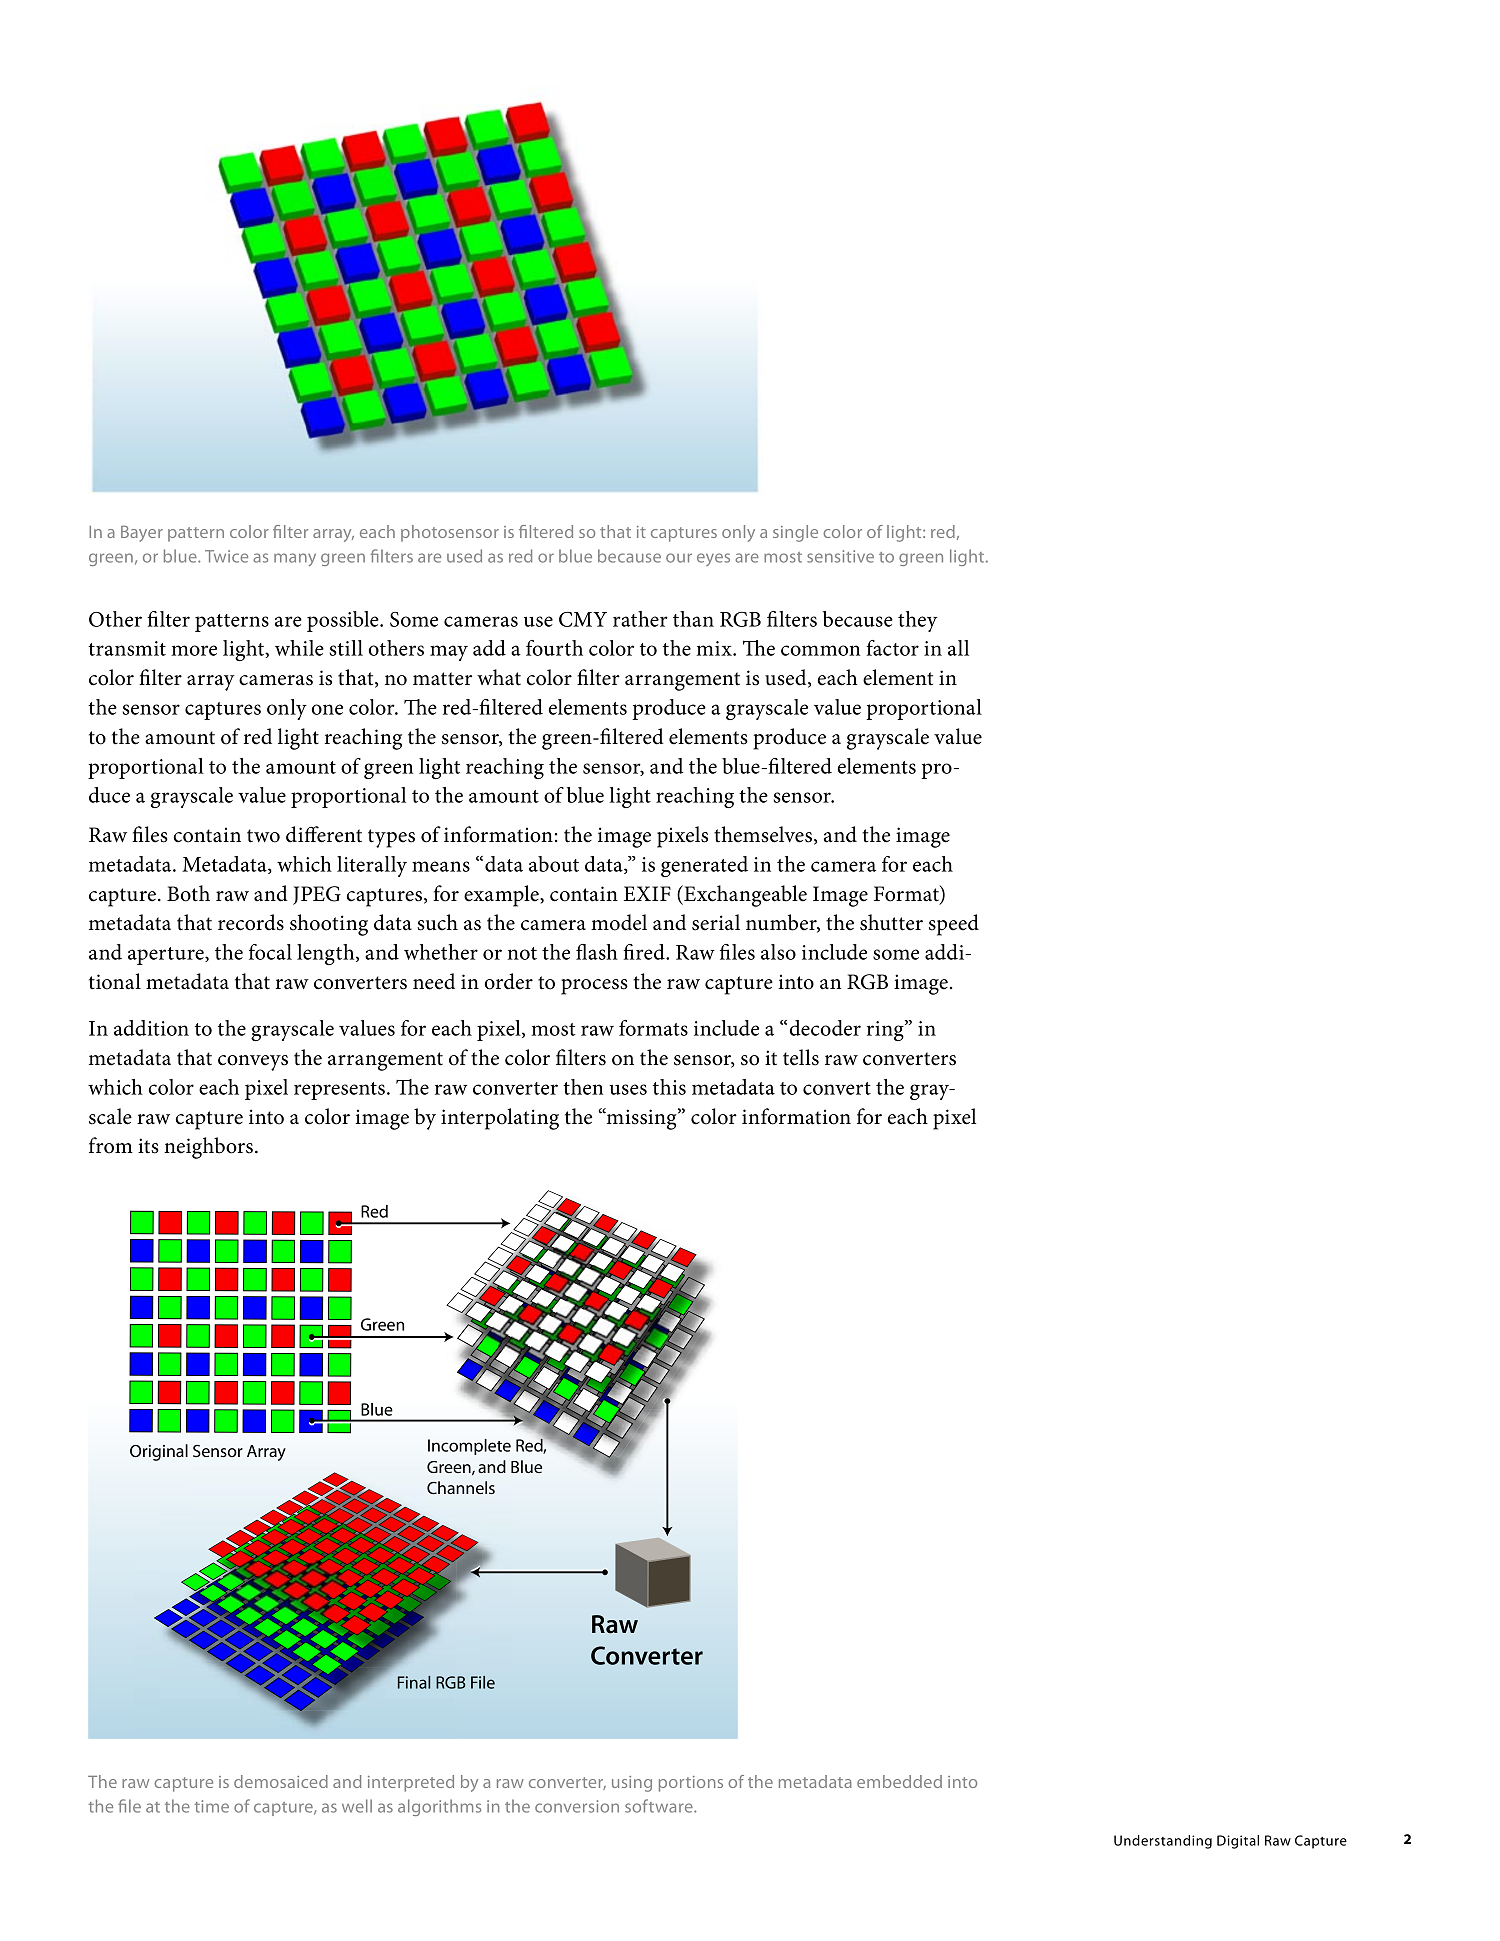 This page has width=1500, height=1941. I want to click on they, so click(917, 621).
